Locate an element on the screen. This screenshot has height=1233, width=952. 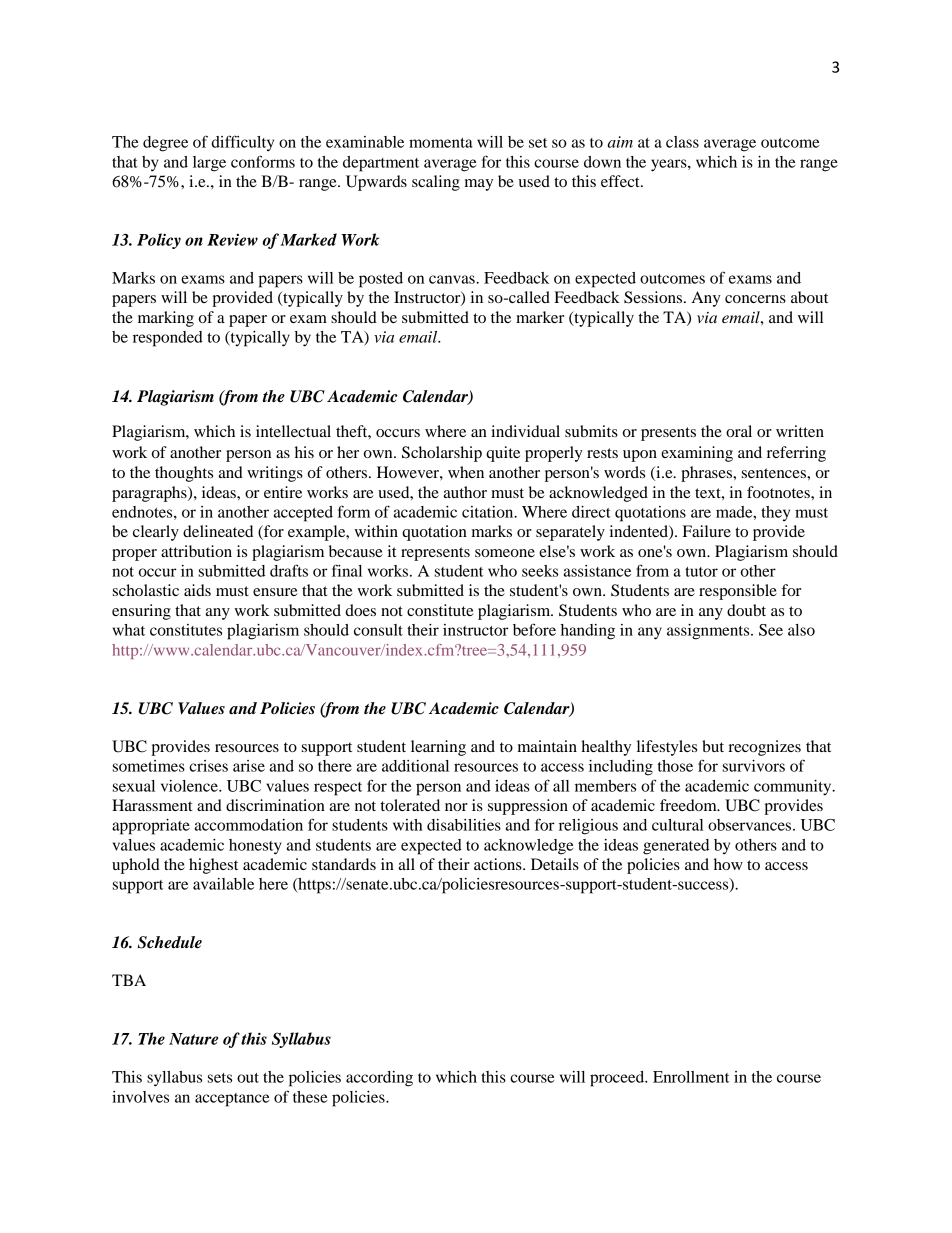
may is located at coordinates (479, 185).
